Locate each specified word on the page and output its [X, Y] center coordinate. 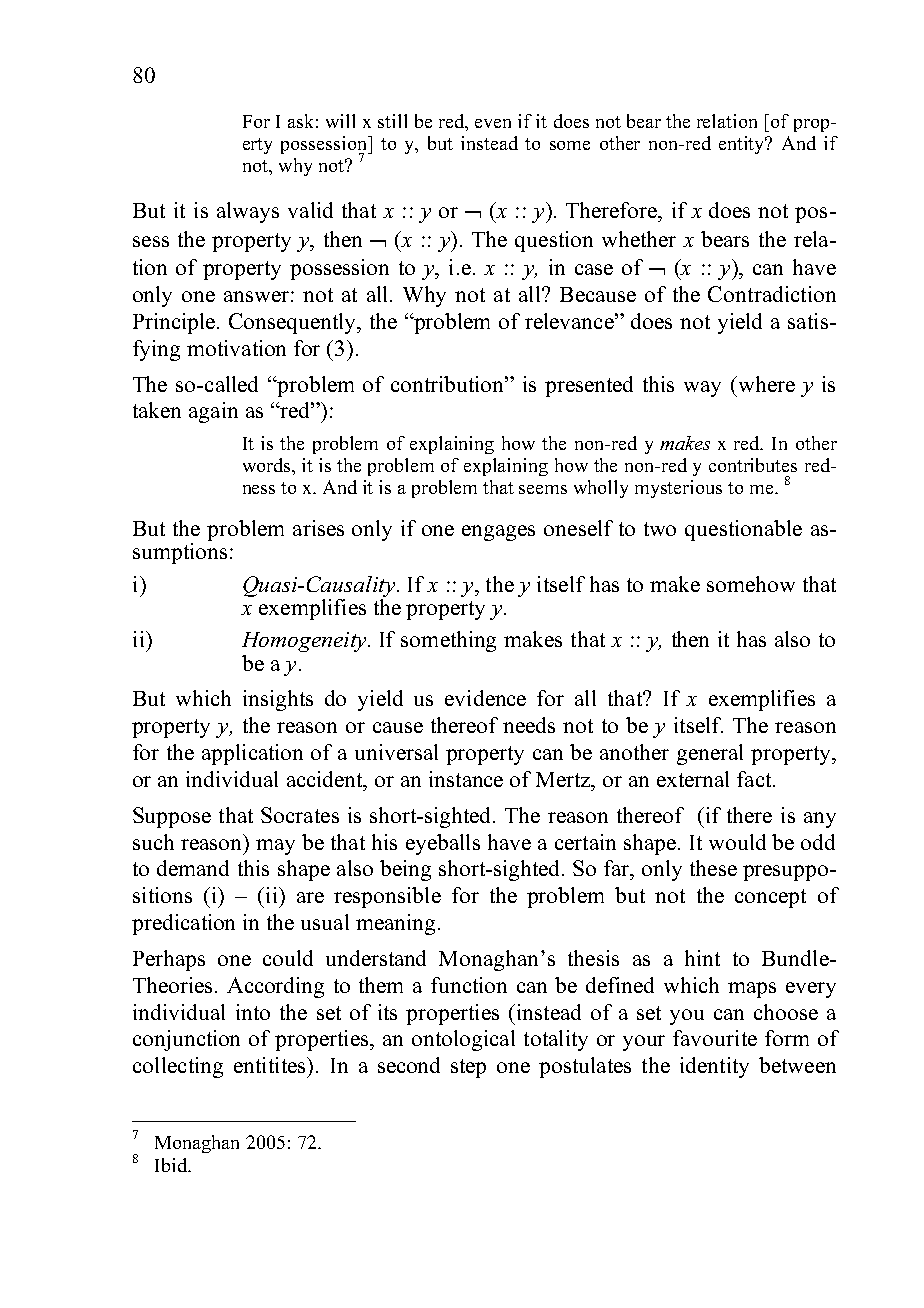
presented [589, 386]
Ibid [172, 1165]
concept [770, 898]
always [248, 212]
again [213, 412]
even [493, 123]
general [710, 754]
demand [193, 868]
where [765, 384]
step [468, 1068]
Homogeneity [305, 642]
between [797, 1065]
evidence [485, 698]
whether [639, 239]
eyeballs [443, 844]
